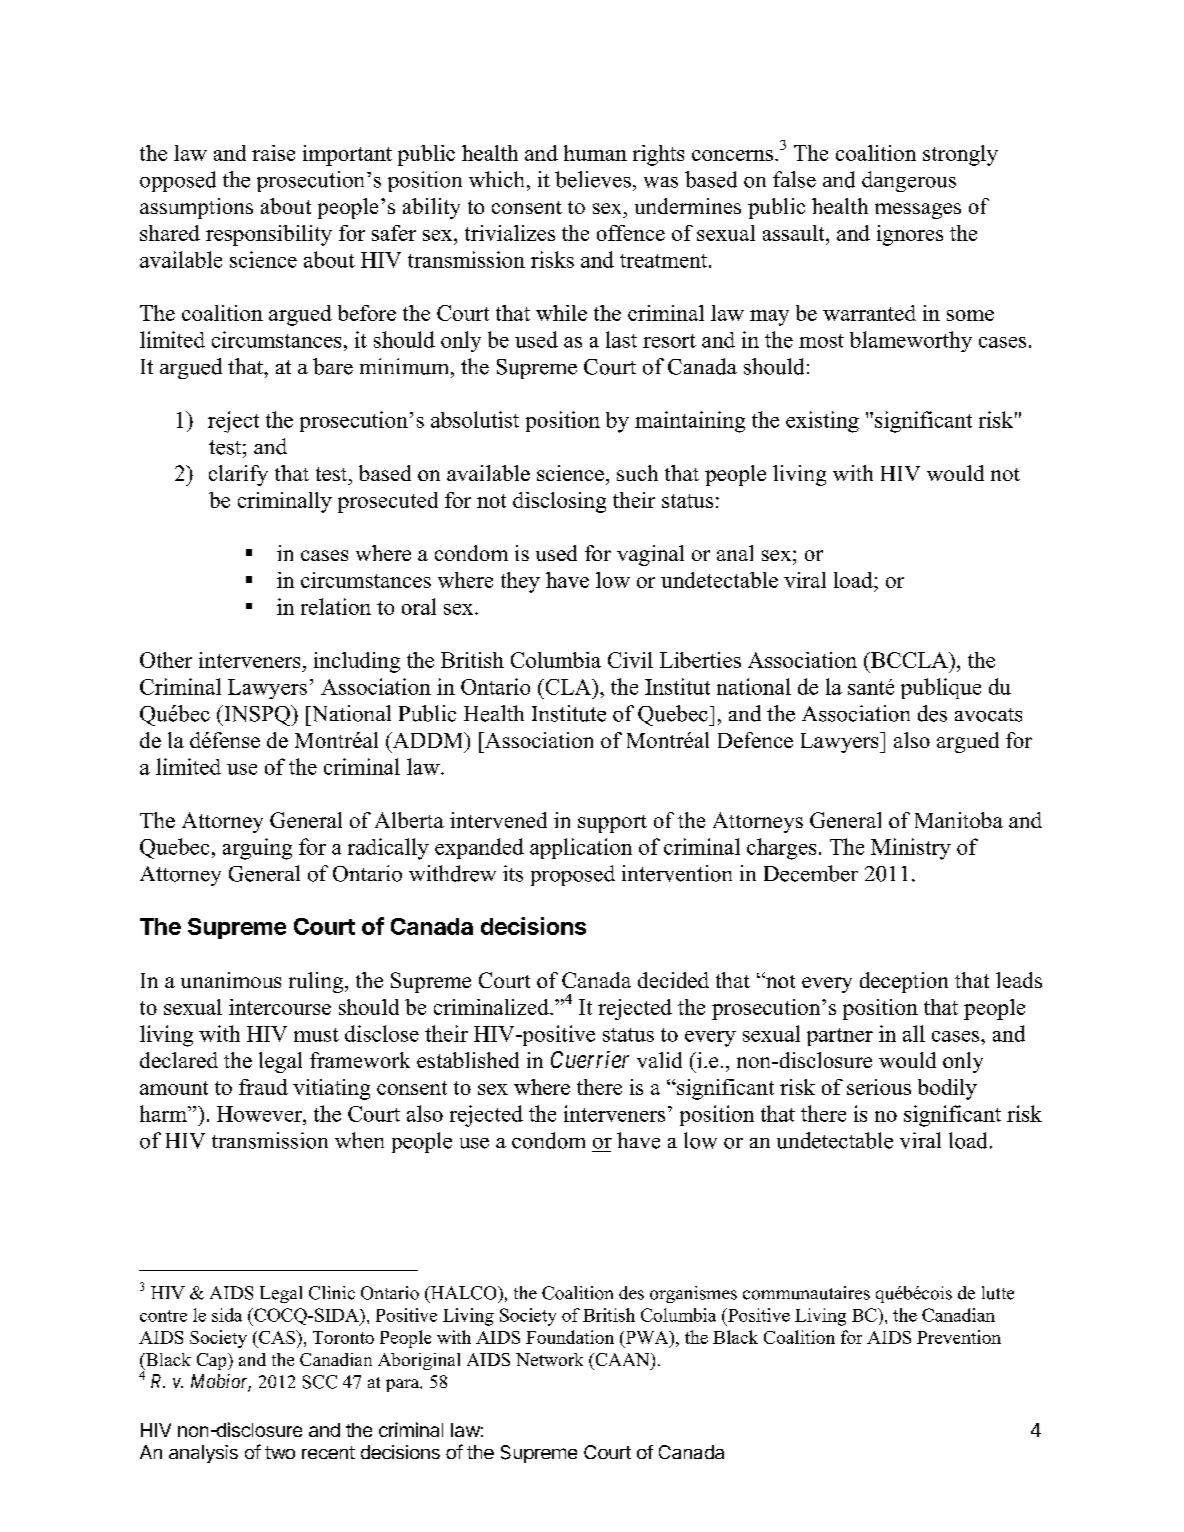 The image size is (1184, 1532). Describe the element at coordinates (320, 1382) in the screenshot. I see `SCC` at that location.
